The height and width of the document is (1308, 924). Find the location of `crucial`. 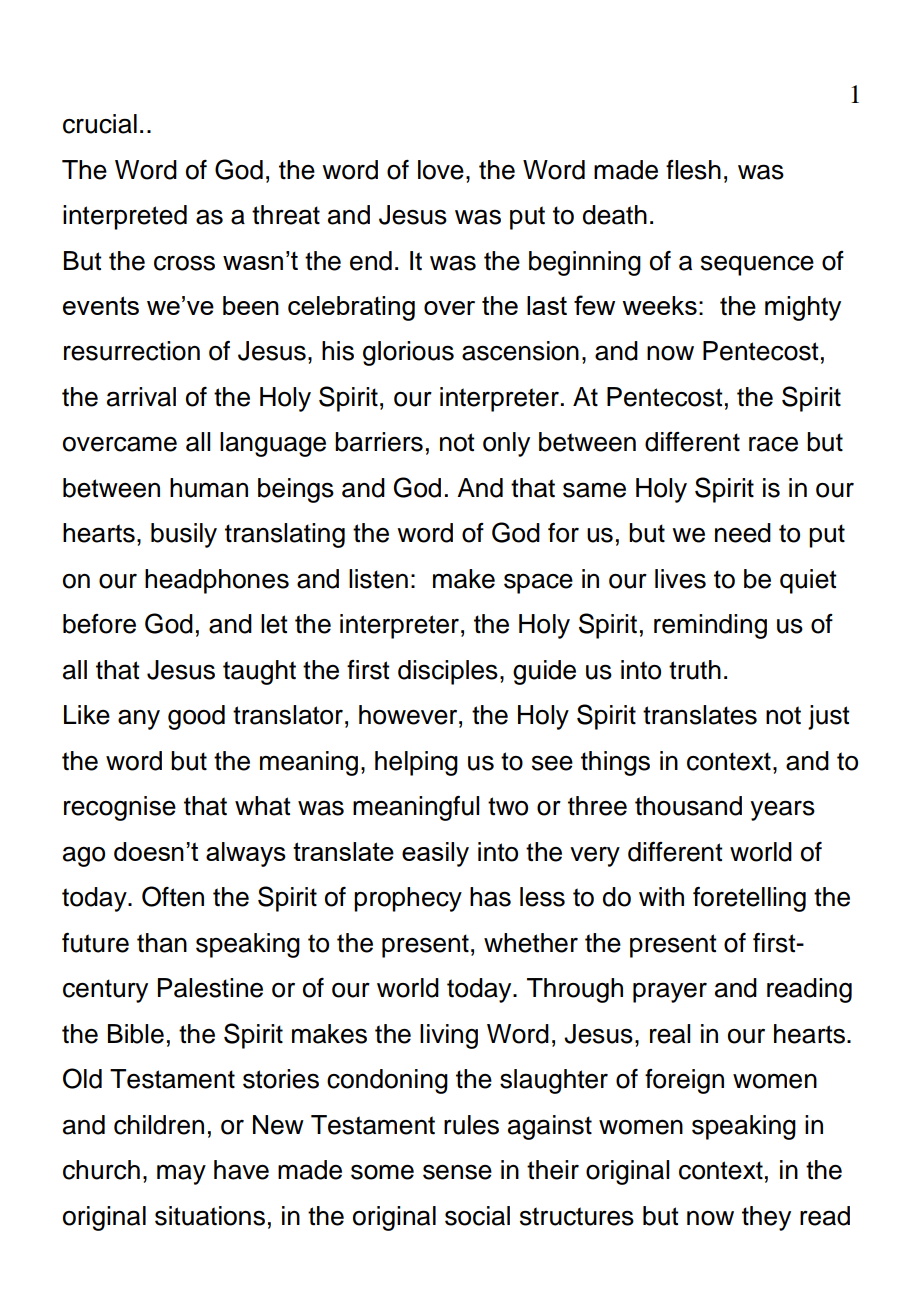

crucial is located at coordinates (100, 124).
